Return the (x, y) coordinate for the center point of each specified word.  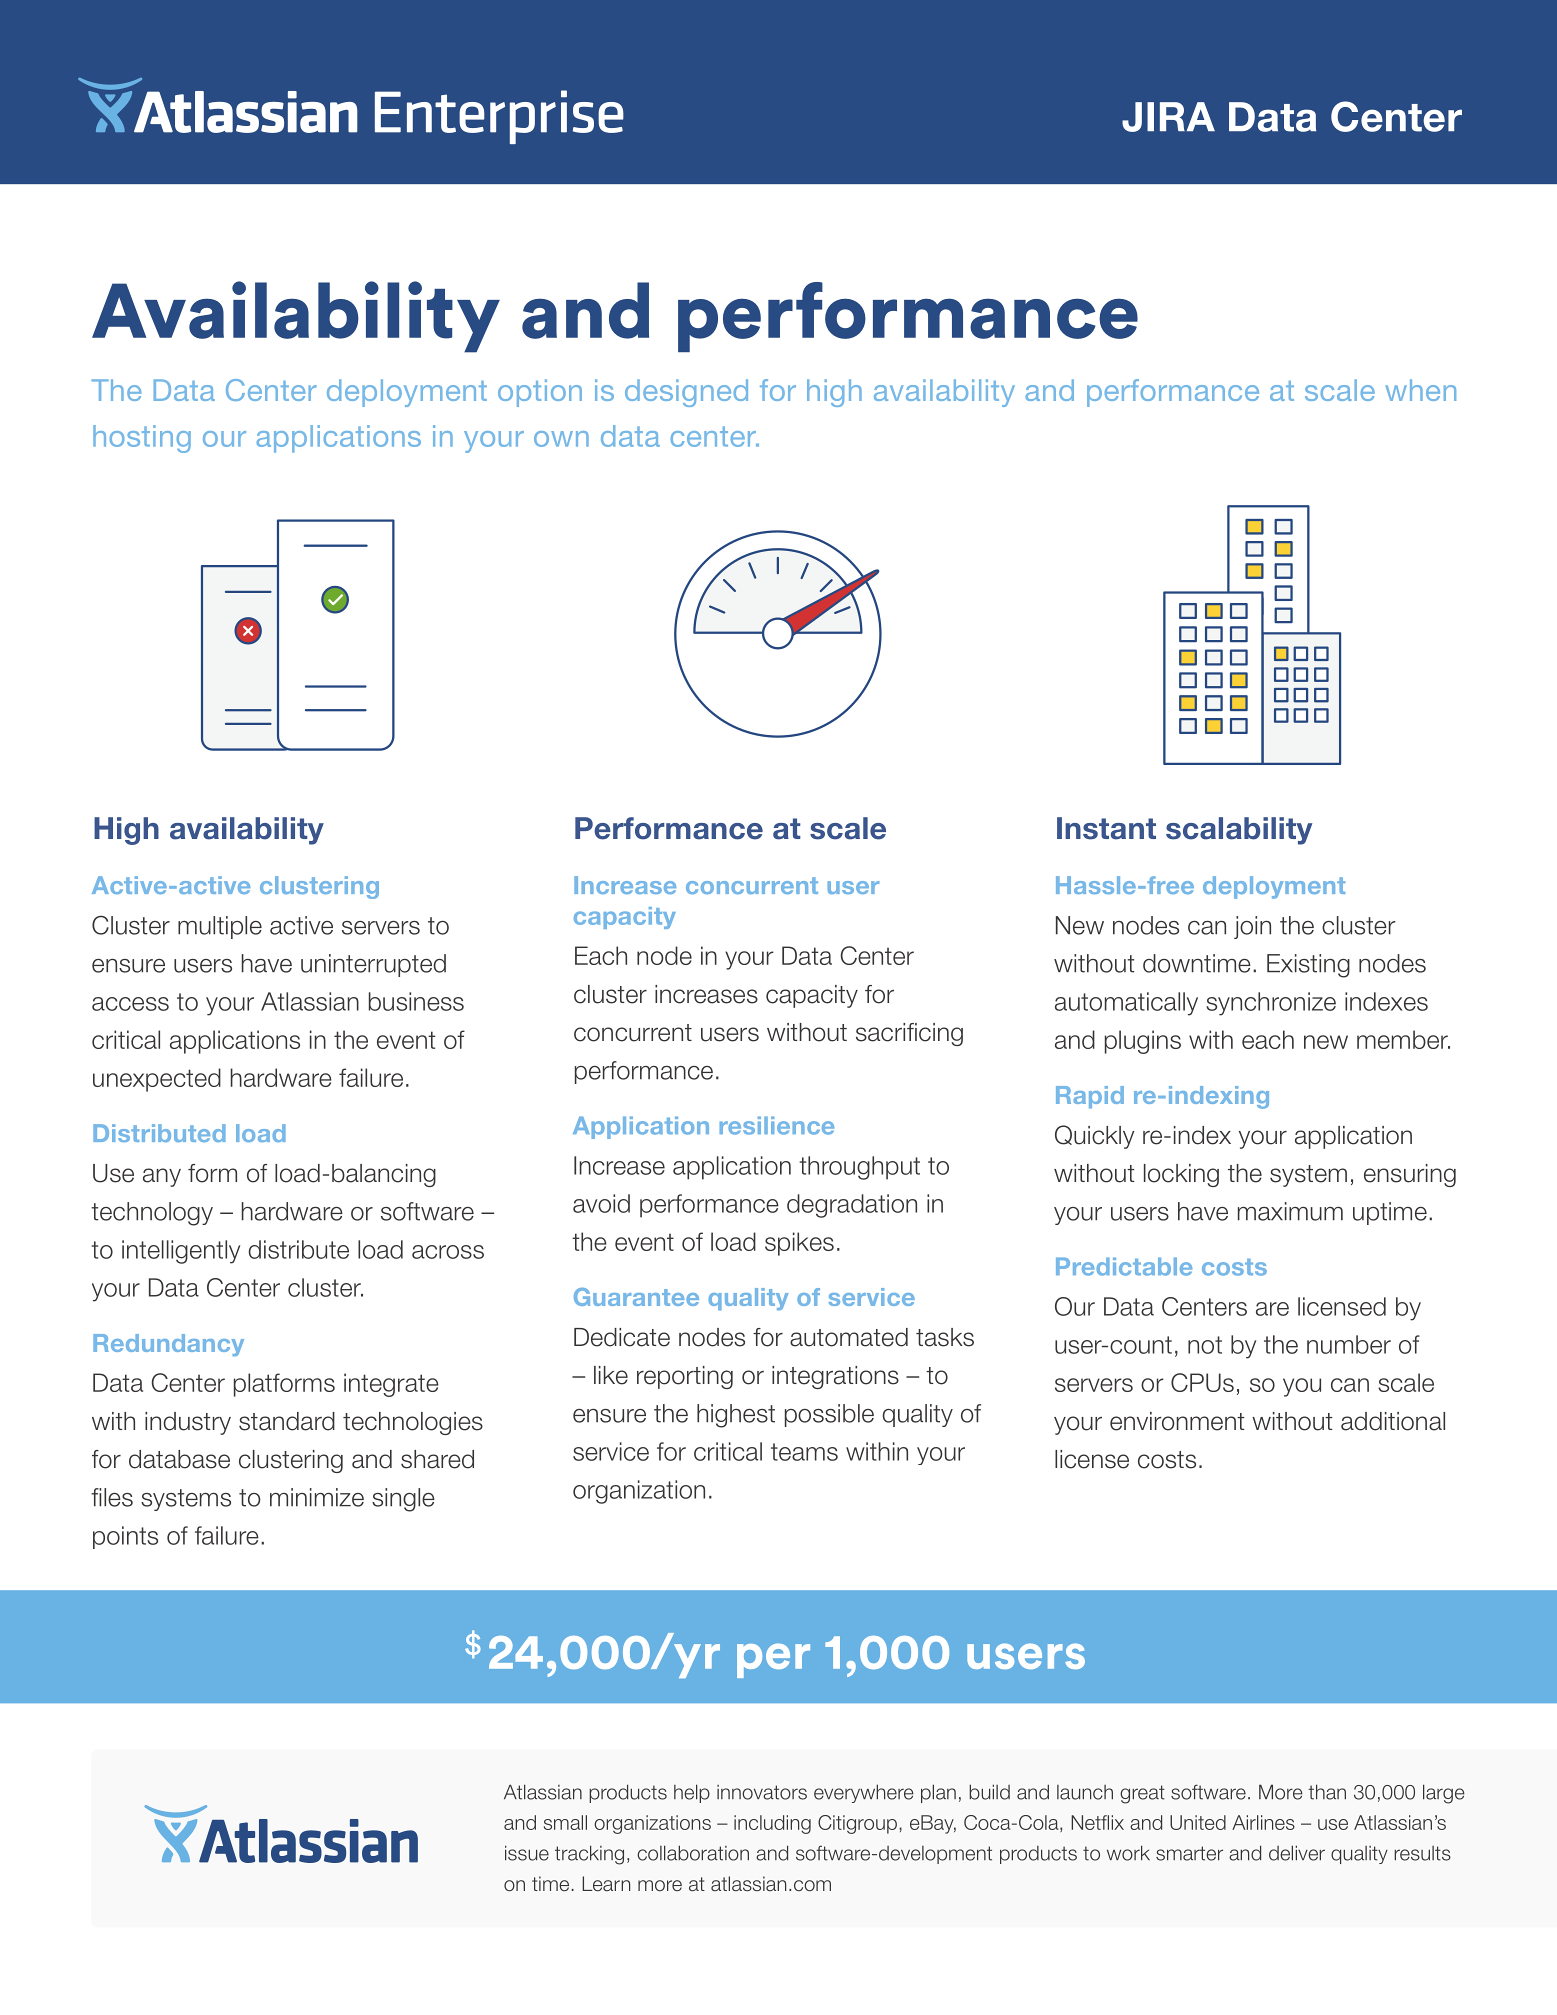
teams (804, 1452)
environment (1177, 1421)
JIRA (1168, 117)
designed (686, 393)
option (540, 393)
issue (527, 1853)
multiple (220, 927)
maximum (1290, 1211)
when (1420, 390)
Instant (1106, 828)
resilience (777, 1125)
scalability (1239, 831)
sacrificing (909, 1034)
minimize (317, 1497)
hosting (142, 439)
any (162, 1177)
